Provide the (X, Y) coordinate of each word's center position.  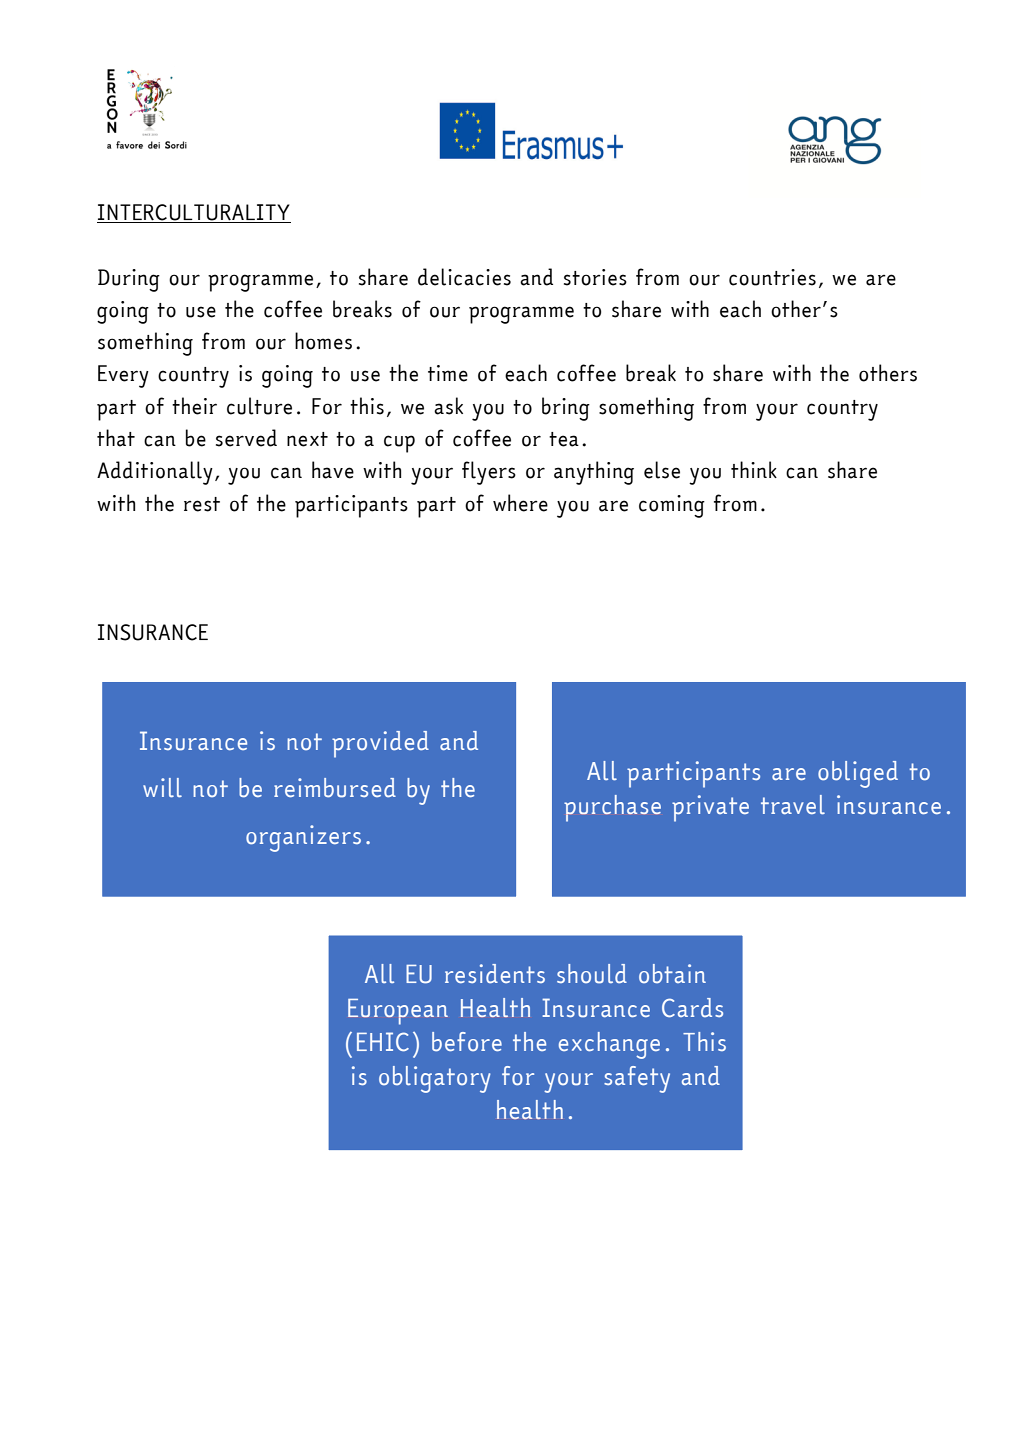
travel (793, 804)
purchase (612, 808)
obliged (858, 774)
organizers (303, 838)
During (129, 280)
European (398, 1012)
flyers (489, 473)
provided (380, 744)
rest (202, 504)
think (754, 469)
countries (772, 277)
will (162, 787)
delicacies (464, 277)
